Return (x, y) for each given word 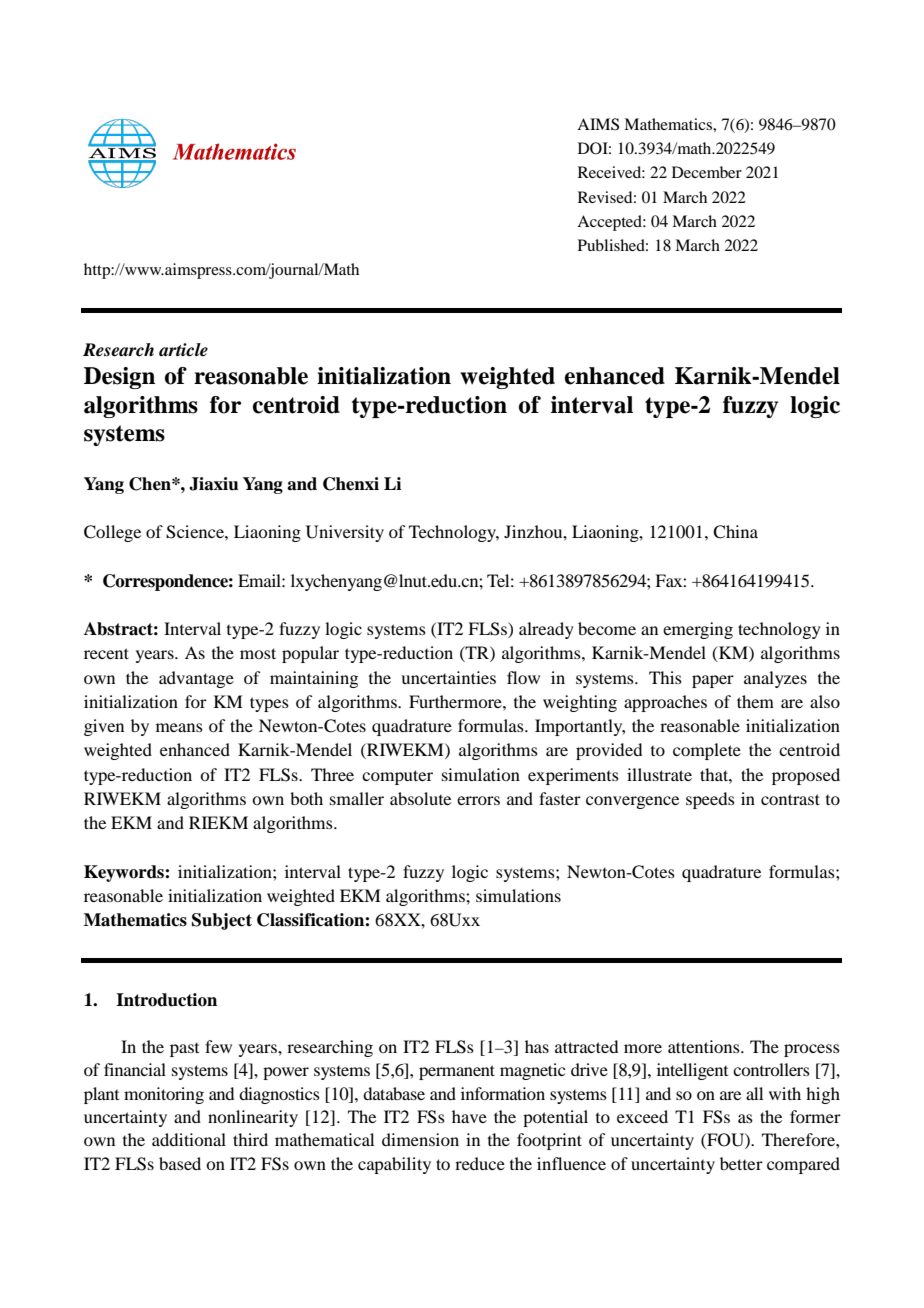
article (183, 350)
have (469, 1116)
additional (189, 1139)
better (741, 1163)
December (707, 172)
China (735, 532)
